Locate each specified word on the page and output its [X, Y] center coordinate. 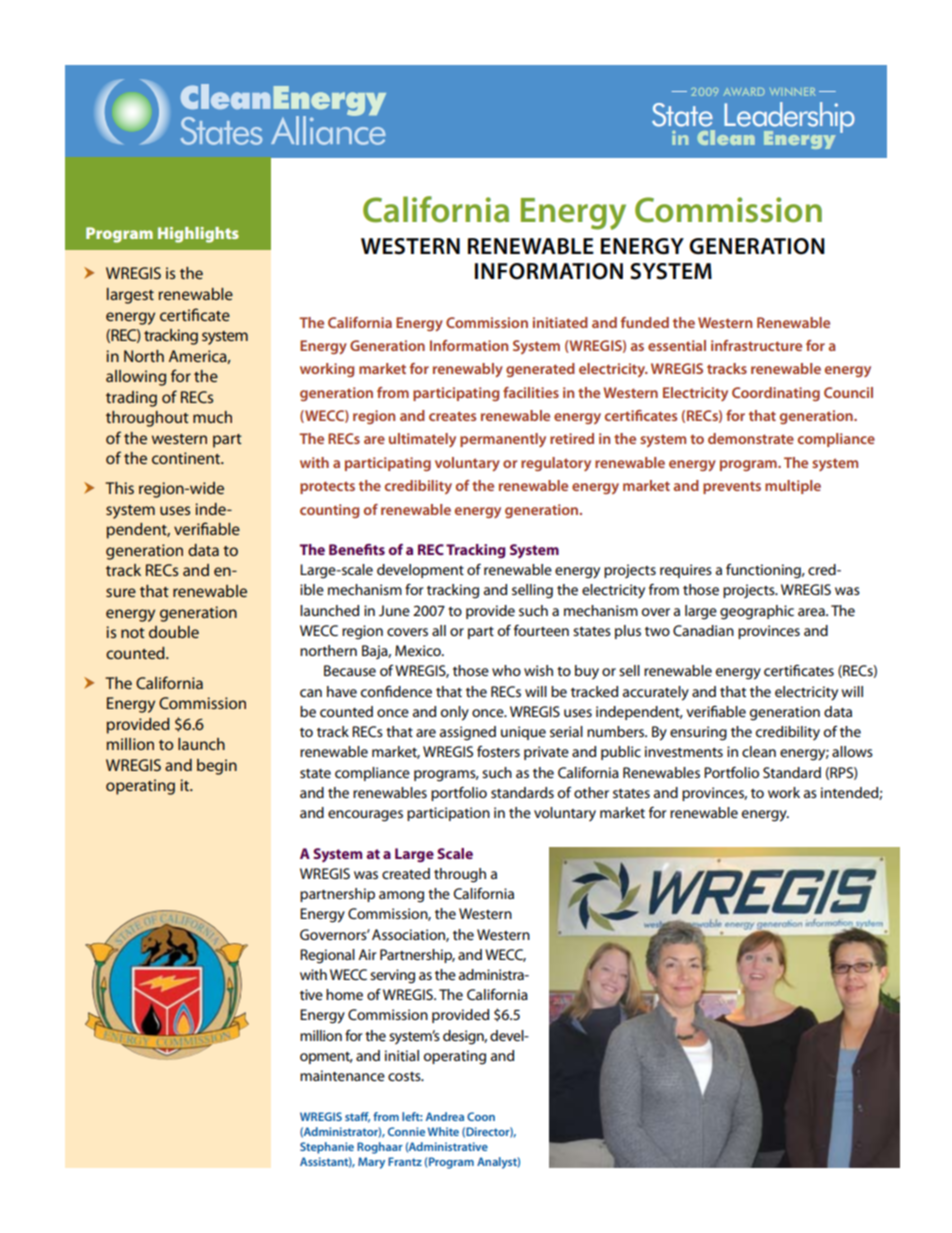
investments [684, 751]
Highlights [198, 235]
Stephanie [327, 1148]
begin [217, 767]
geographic [757, 612]
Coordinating [776, 394]
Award [744, 92]
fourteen [541, 630]
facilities [531, 392]
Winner [792, 92]
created [406, 873]
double [174, 632]
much [212, 417]
